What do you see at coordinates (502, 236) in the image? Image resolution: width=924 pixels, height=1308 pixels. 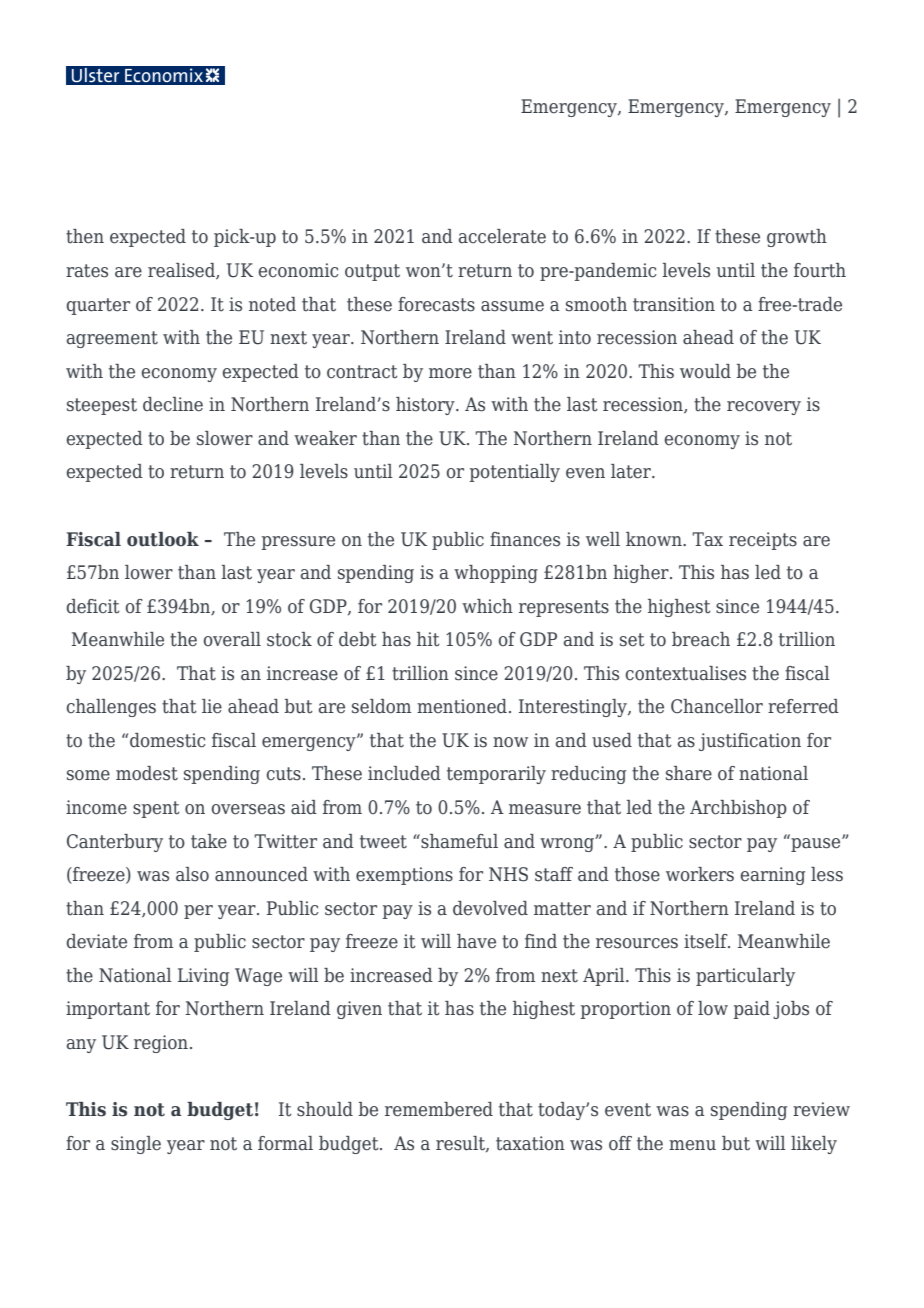 I see `accelerate` at bounding box center [502, 236].
